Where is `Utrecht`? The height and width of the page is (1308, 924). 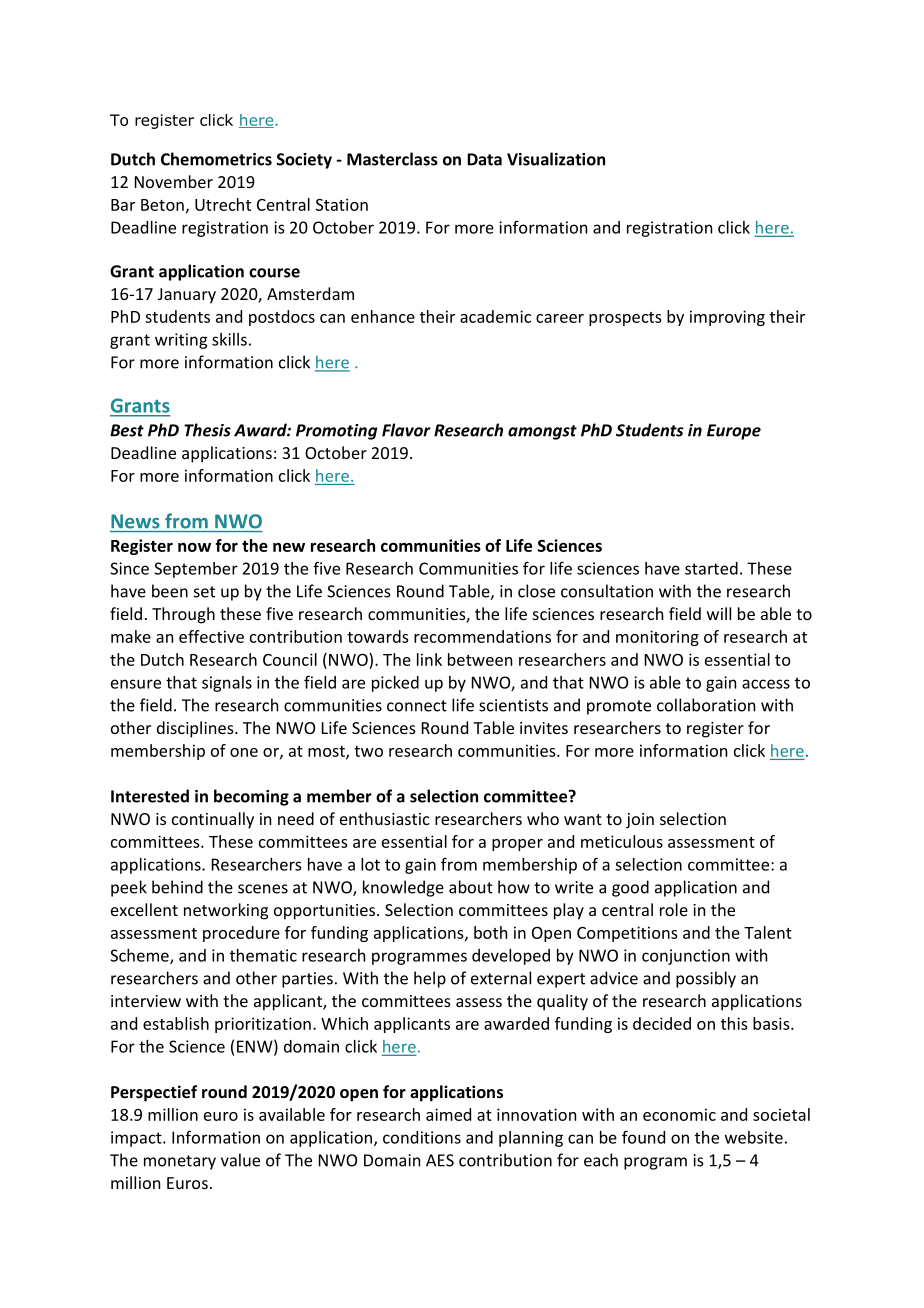 Utrecht is located at coordinates (223, 204).
